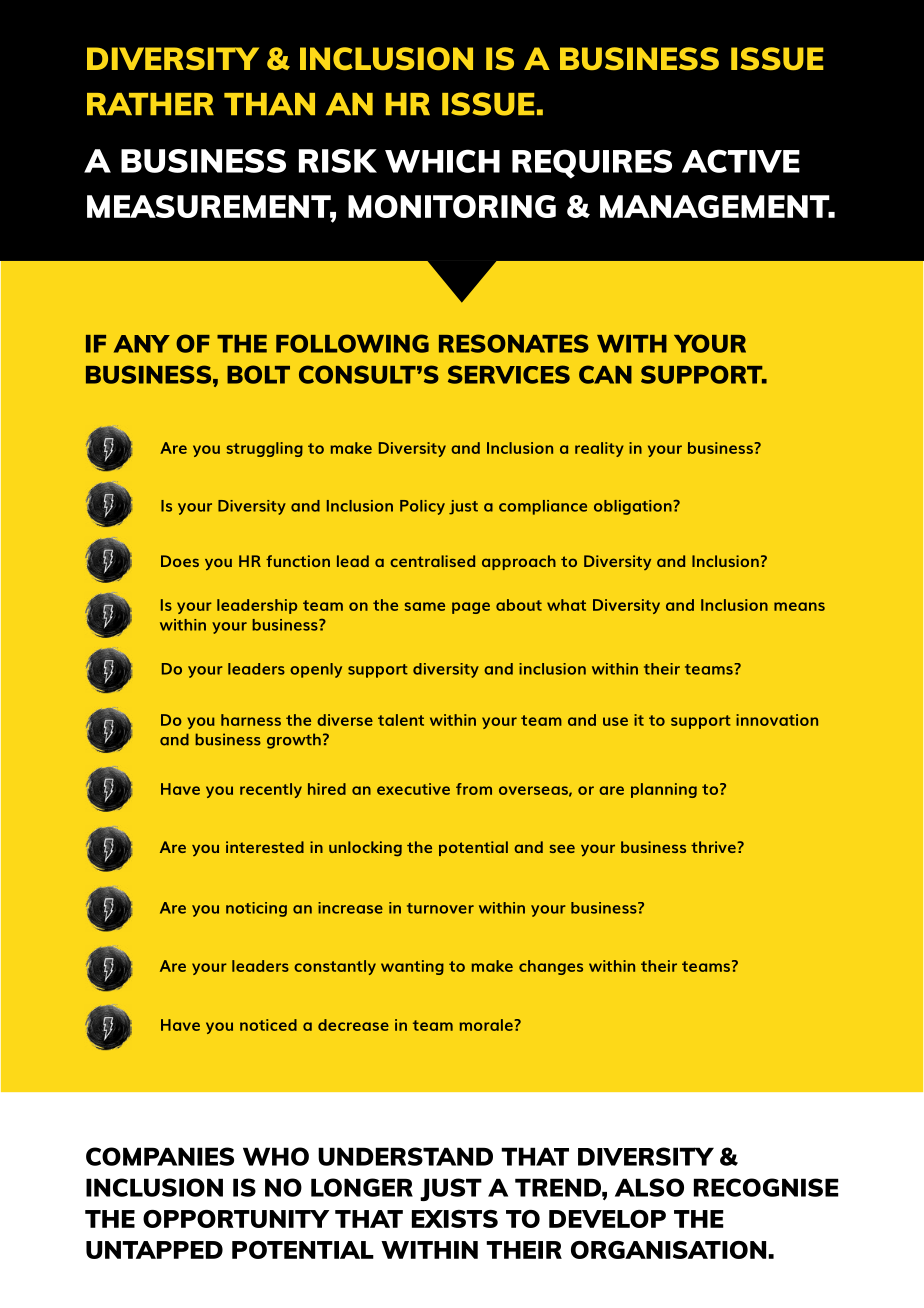 This page has height=1308, width=924. Describe the element at coordinates (664, 790) in the page. I see `planning` at that location.
